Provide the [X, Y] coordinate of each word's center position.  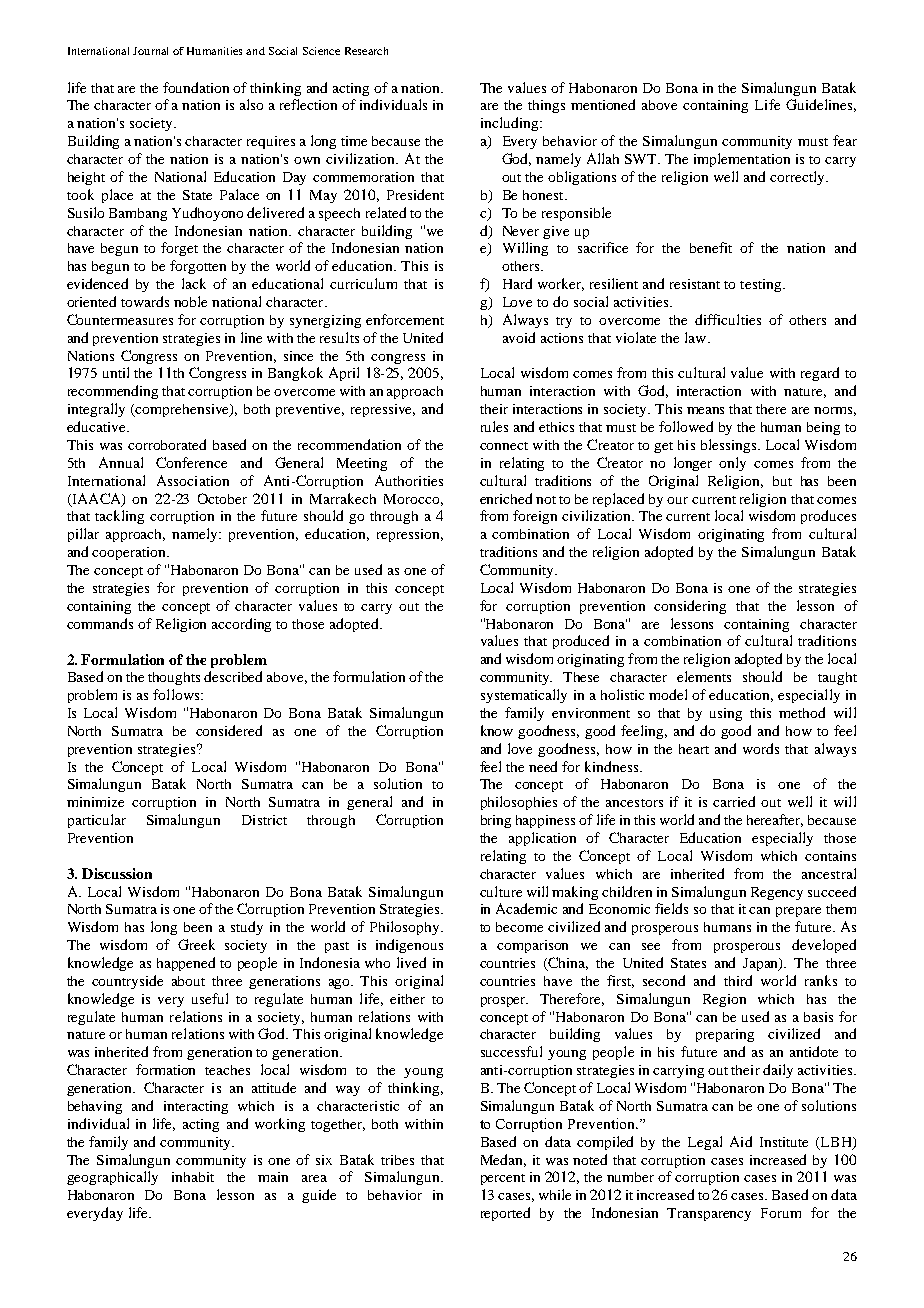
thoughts [174, 678]
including [509, 124]
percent [503, 1179]
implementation [742, 160]
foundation [196, 87]
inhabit [193, 1177]
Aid [741, 1141]
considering [690, 607]
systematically [524, 696]
